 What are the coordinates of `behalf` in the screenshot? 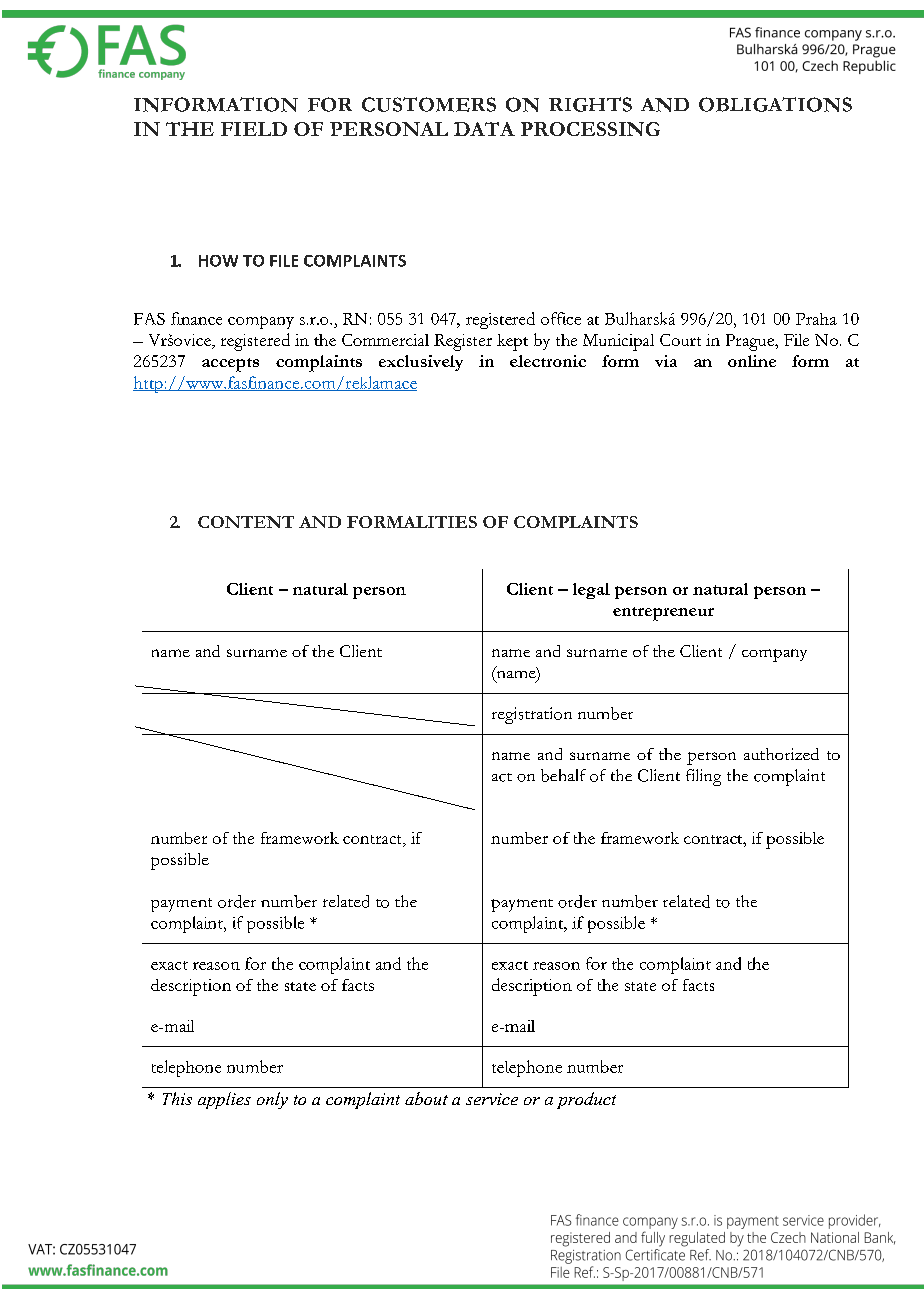 It's located at (563, 775).
